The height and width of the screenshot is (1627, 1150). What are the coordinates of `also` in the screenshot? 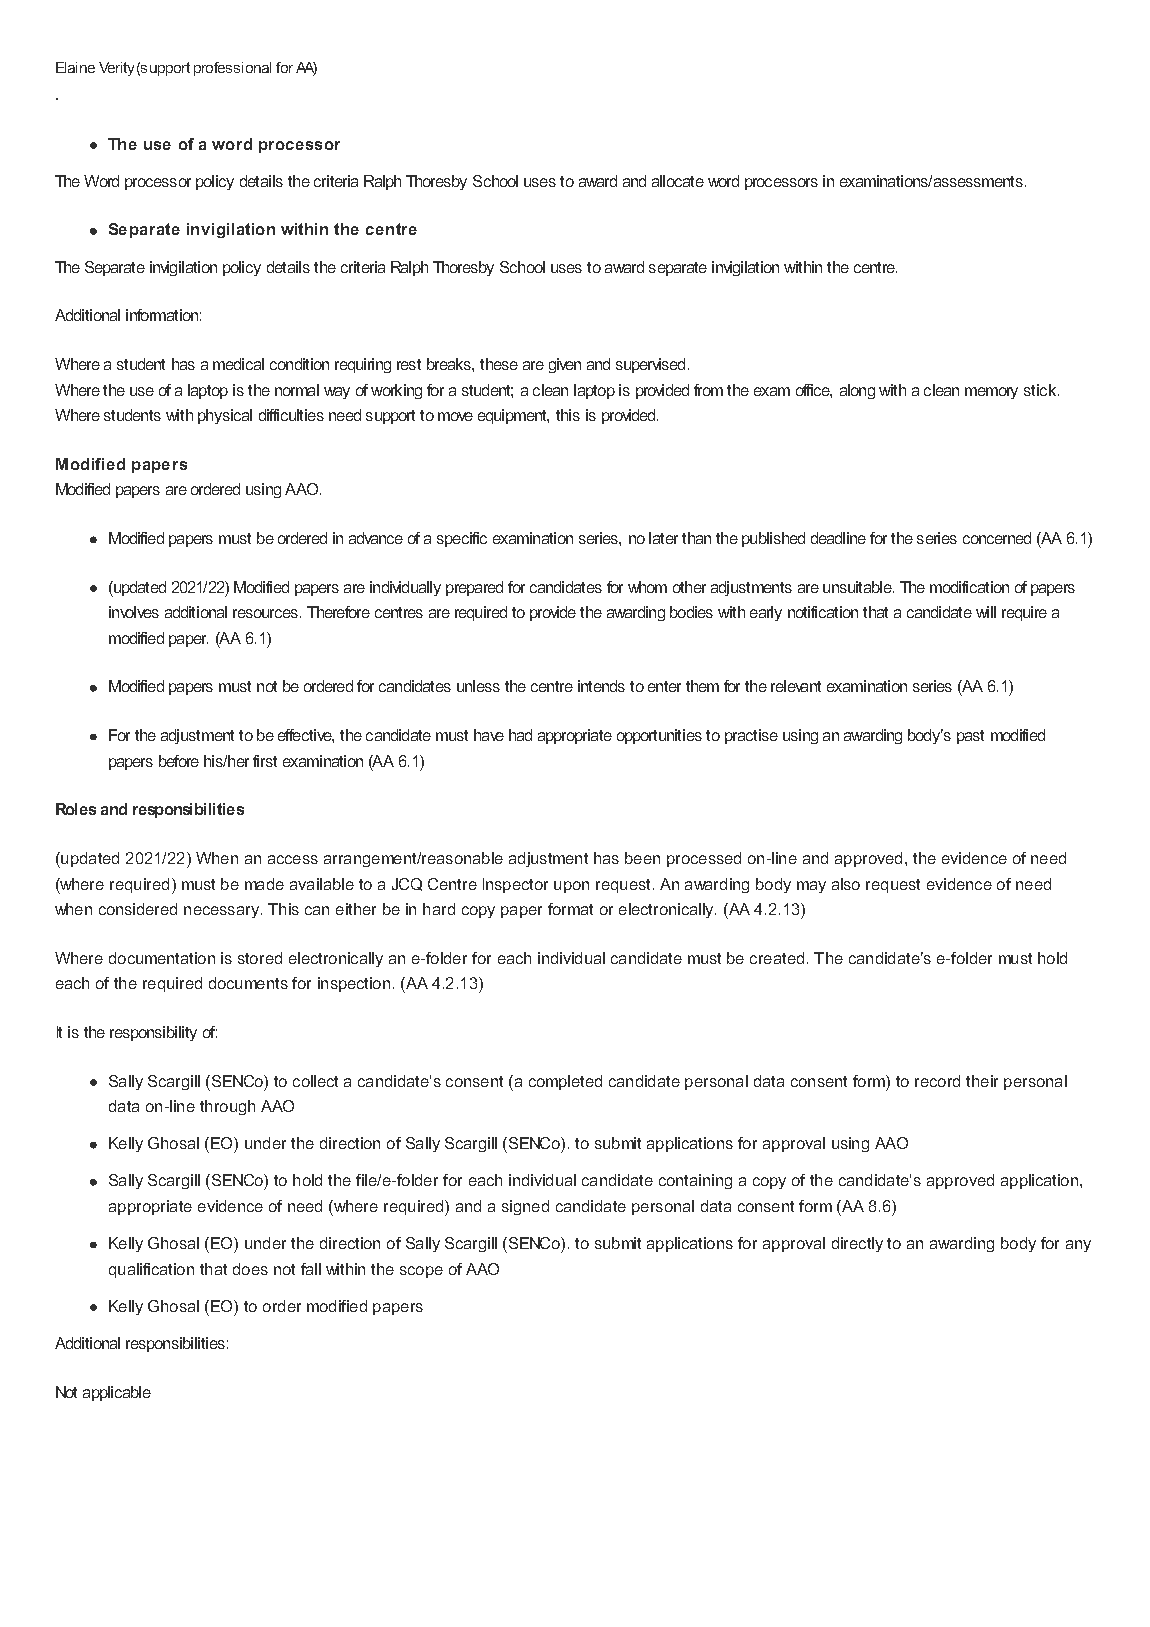 It's located at (846, 884).
